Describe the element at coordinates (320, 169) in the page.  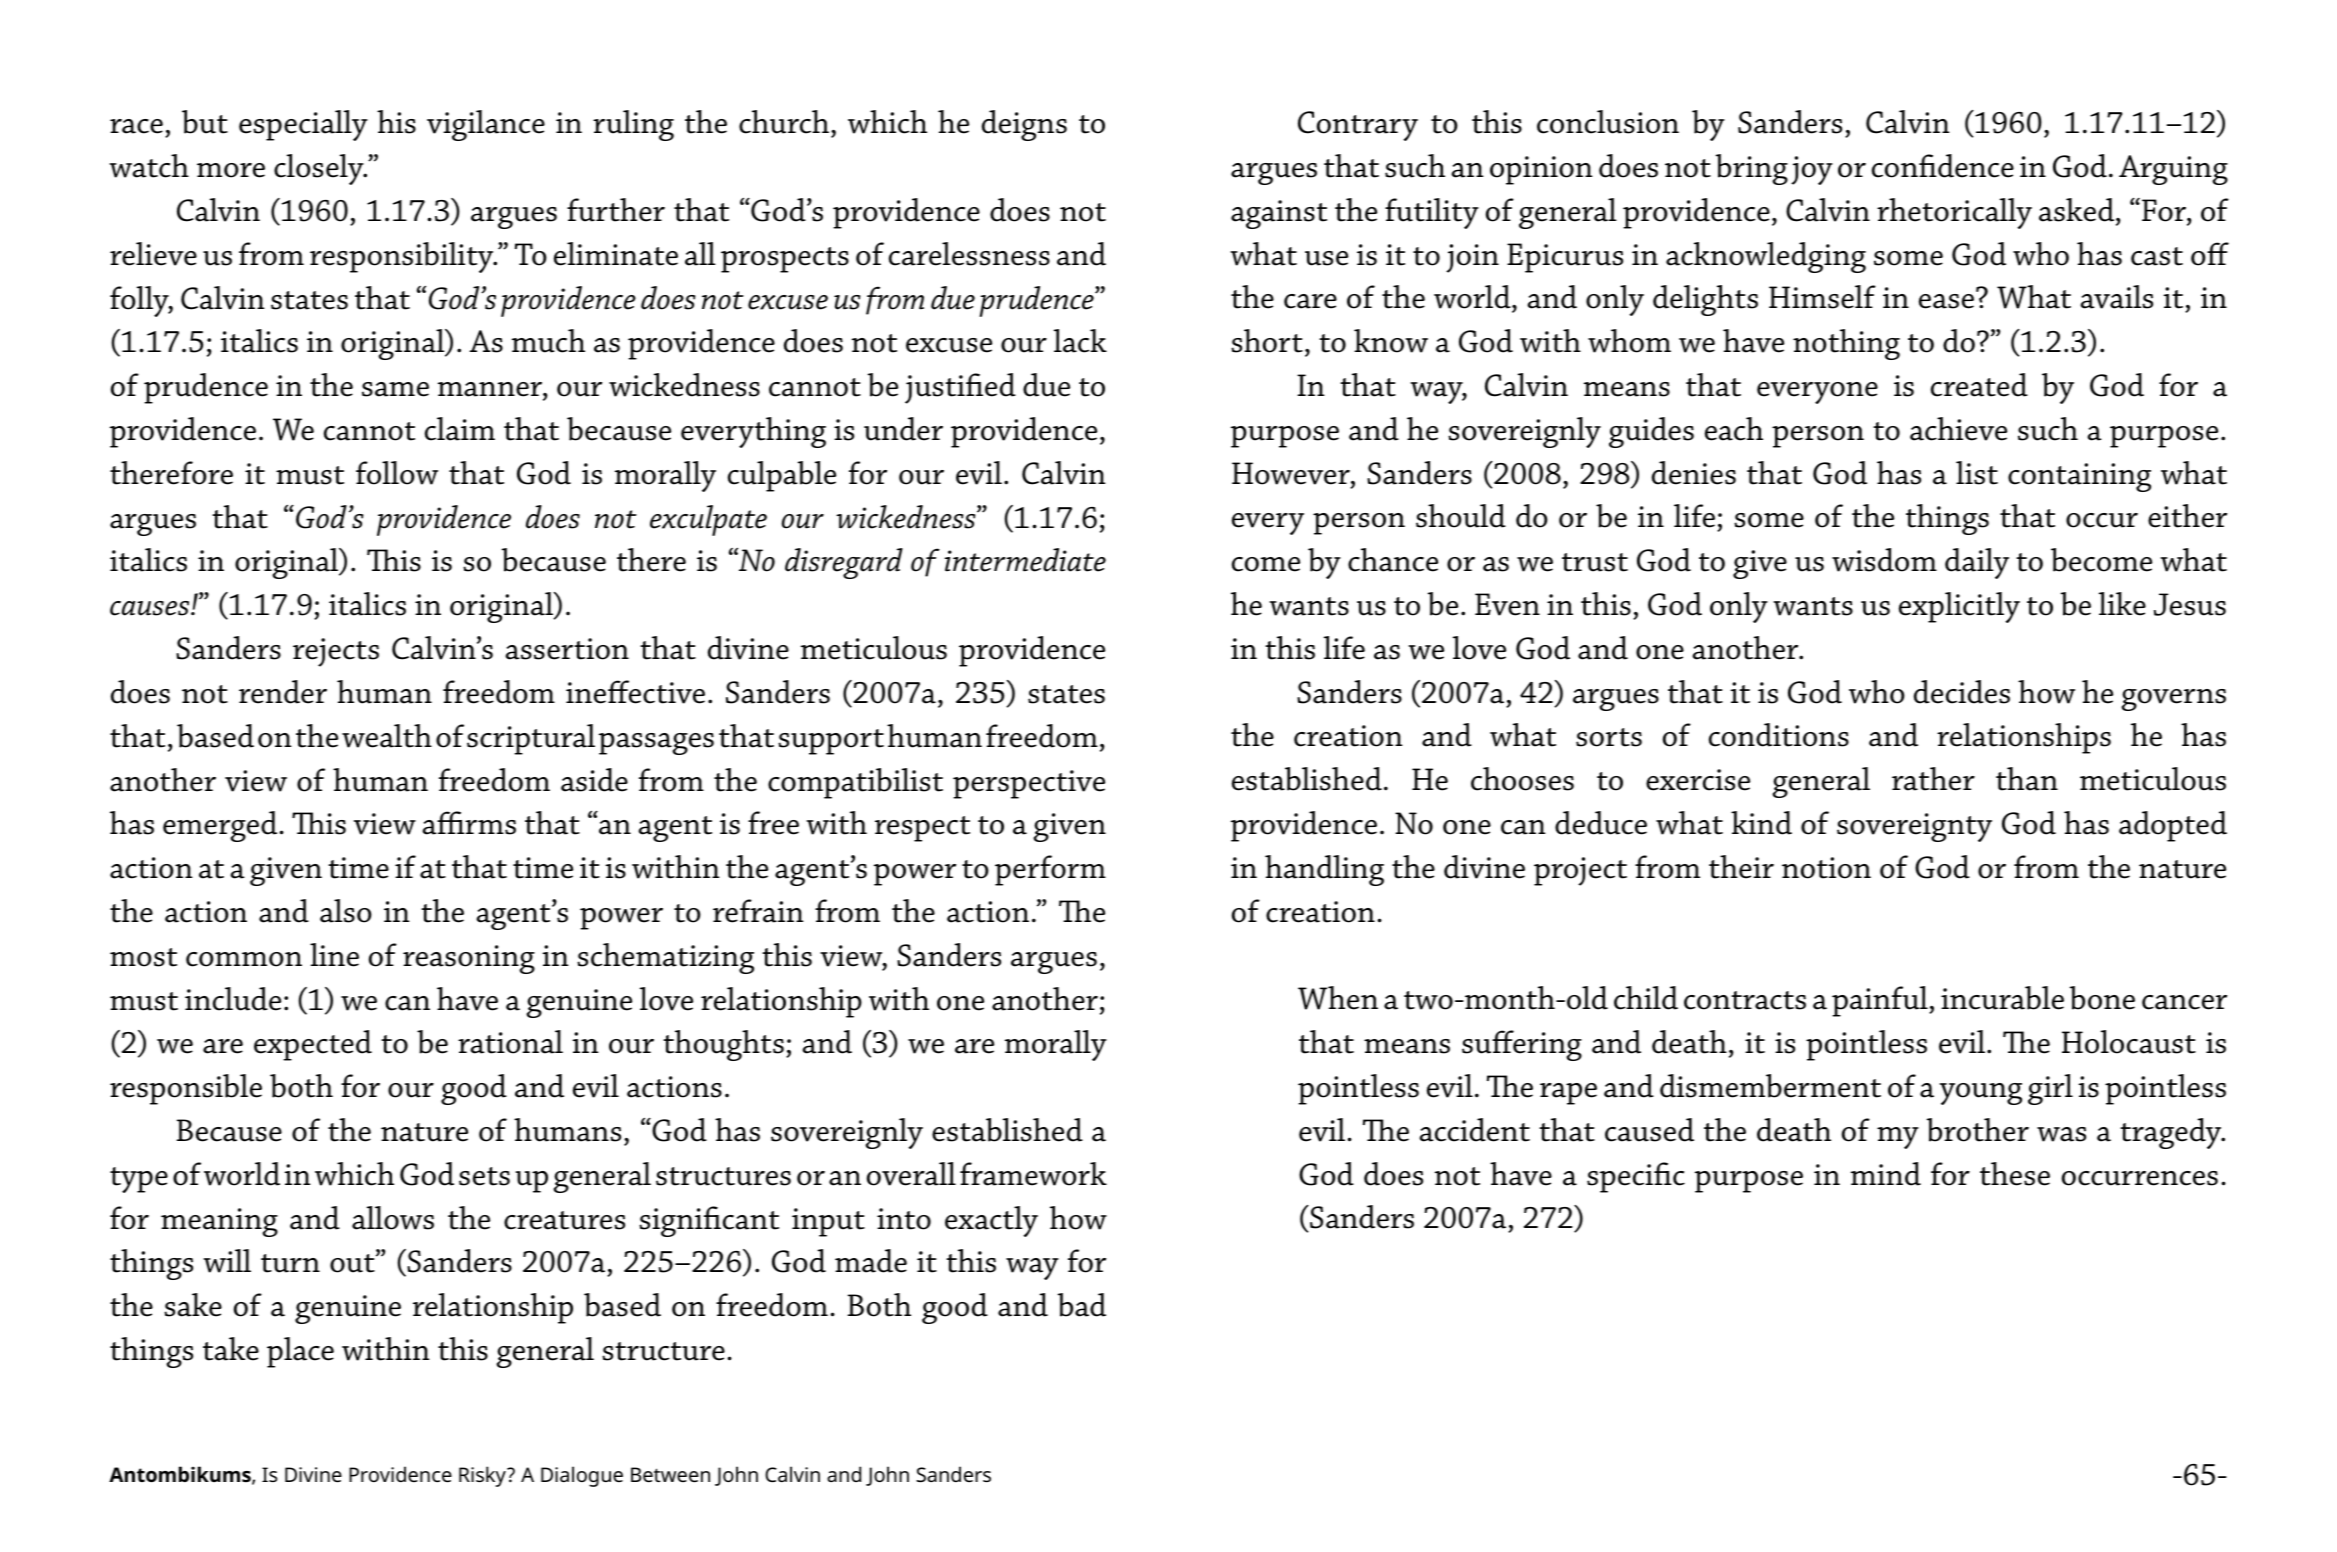
I see `closely` at that location.
